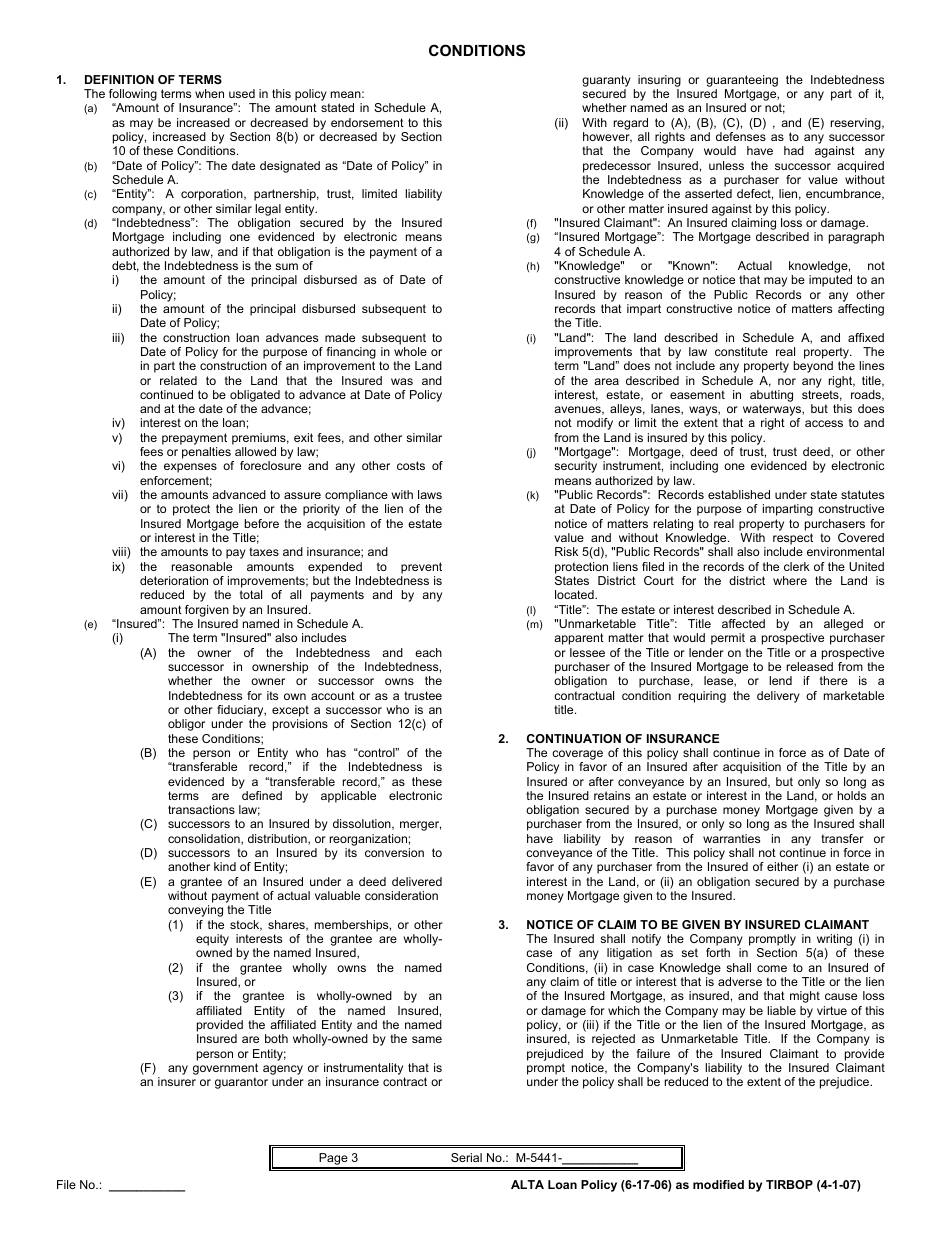 The height and width of the page is (1233, 952). I want to click on however, so click(607, 137).
